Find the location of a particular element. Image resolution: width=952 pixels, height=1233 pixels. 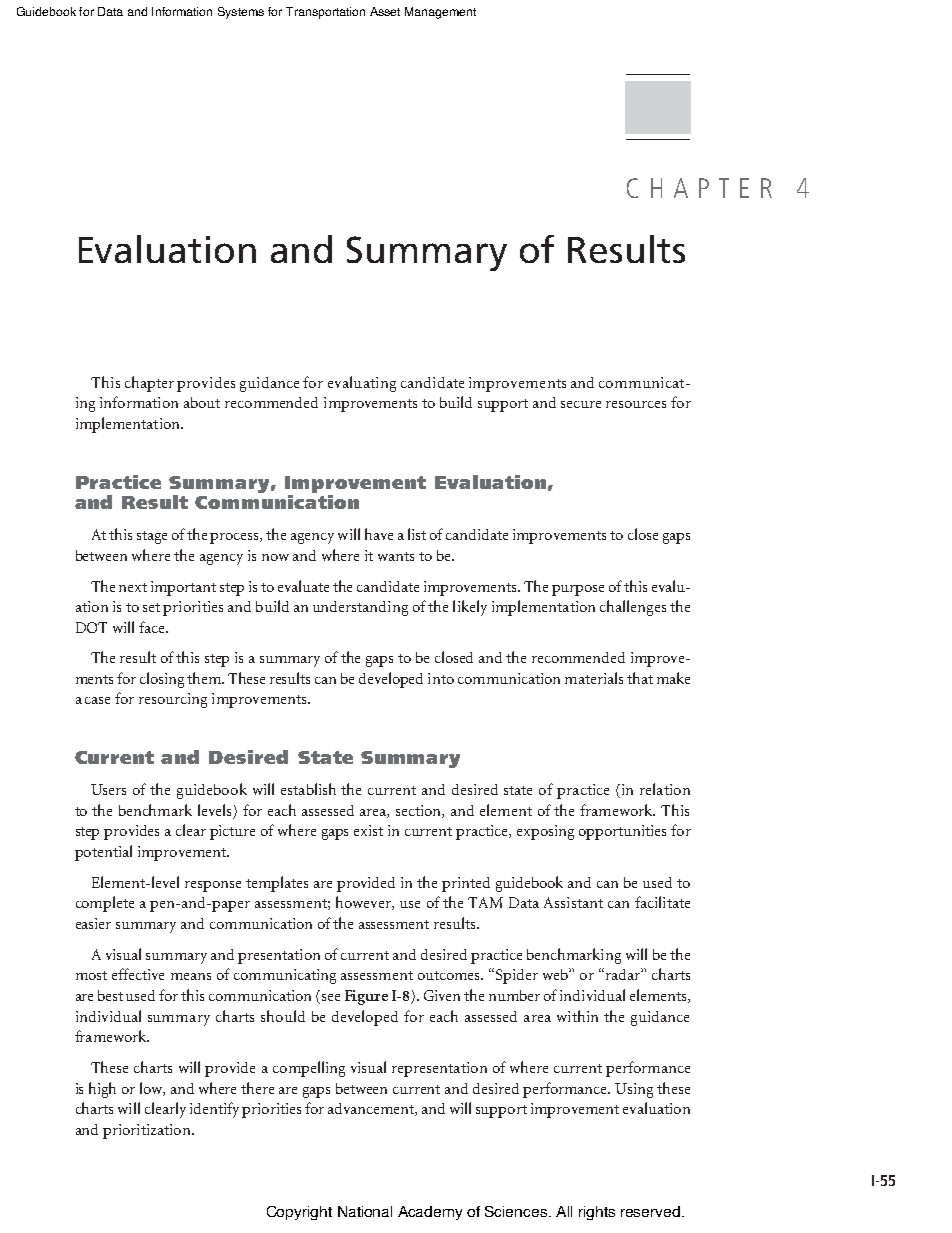

Systems is located at coordinates (241, 13).
